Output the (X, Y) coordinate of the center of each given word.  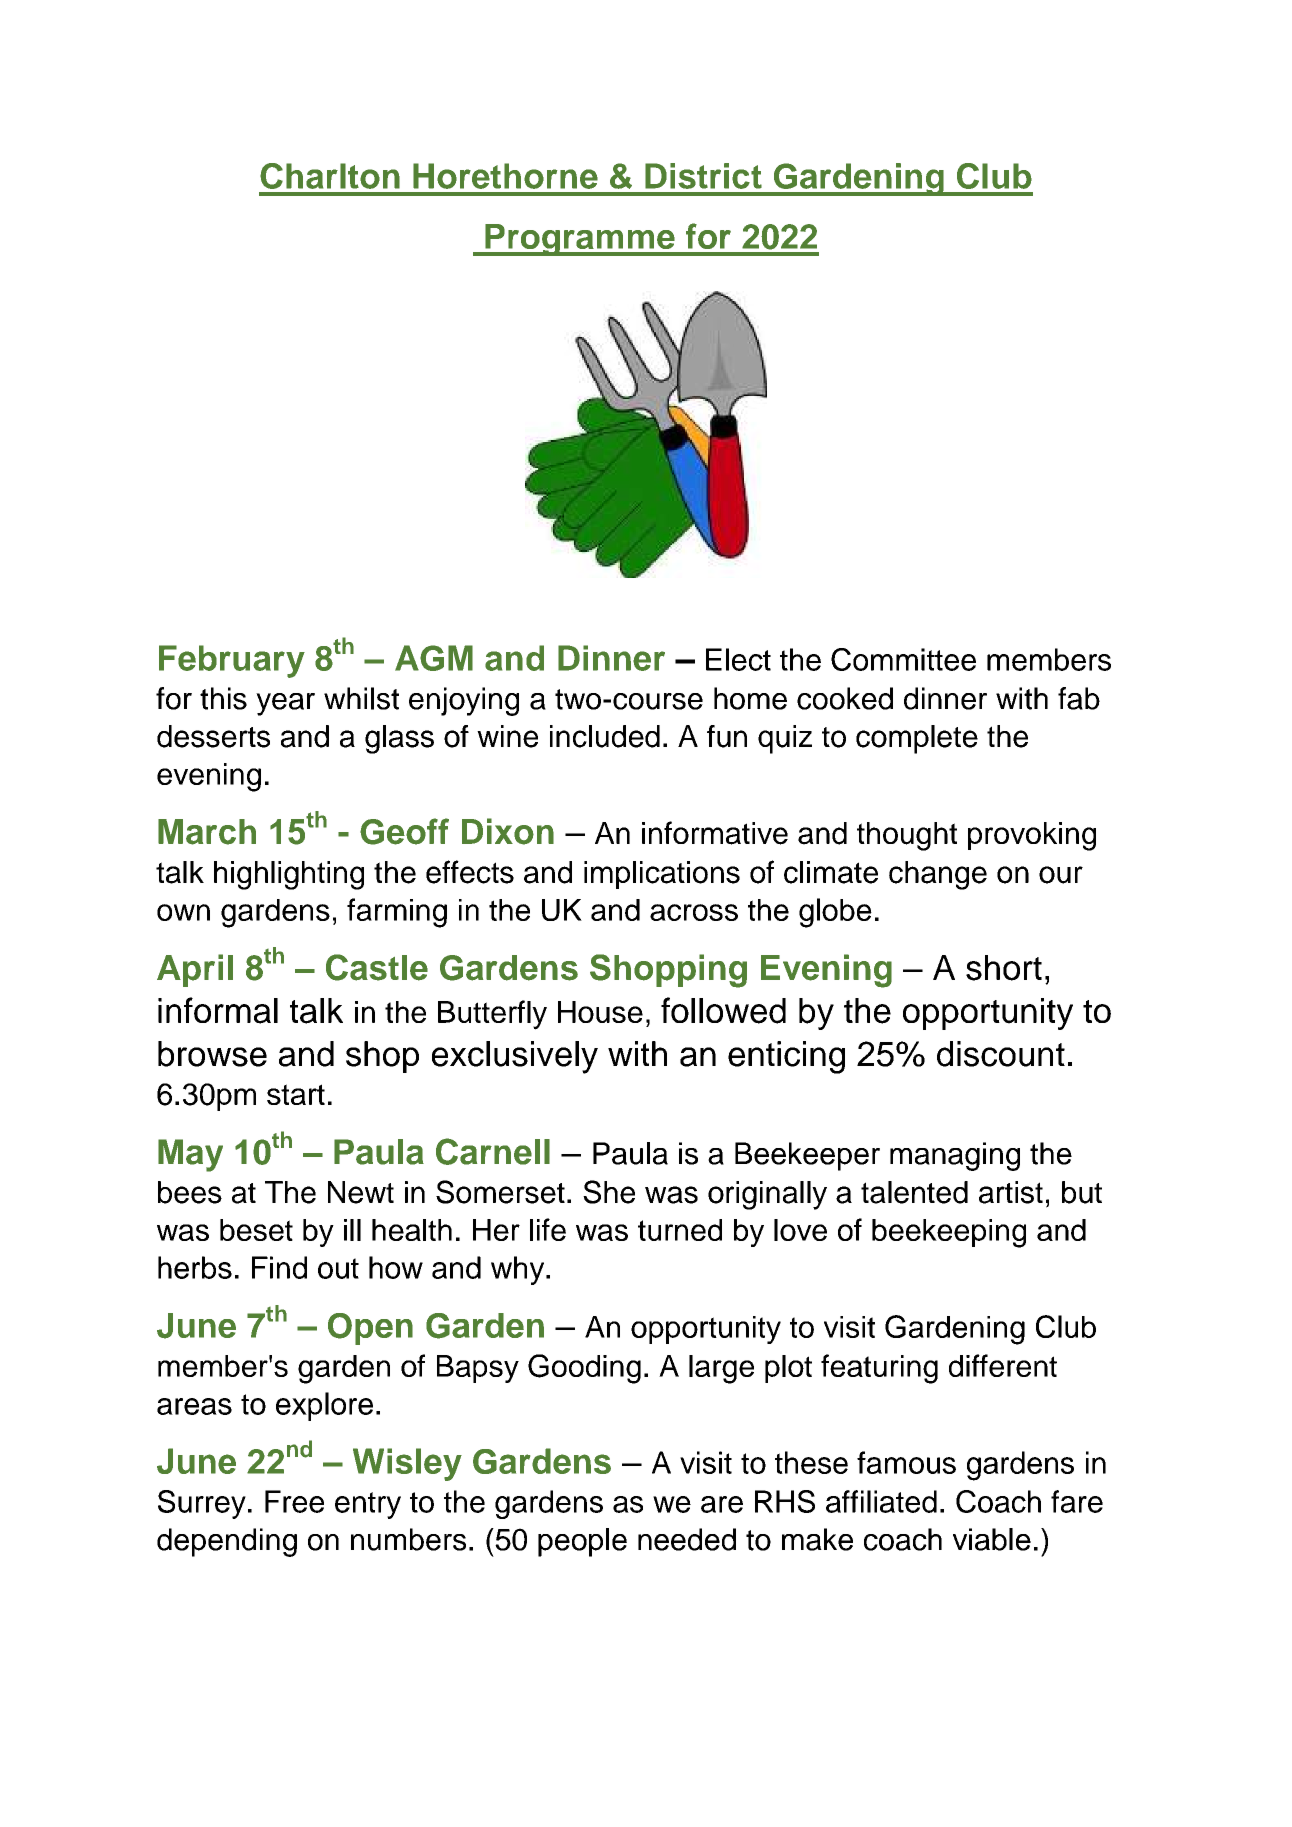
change (938, 875)
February (232, 661)
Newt (361, 1192)
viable (992, 1539)
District (703, 176)
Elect (738, 659)
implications (662, 875)
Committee (903, 659)
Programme (580, 240)
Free (294, 1501)
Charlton (330, 176)
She (609, 1192)
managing (955, 1156)
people (582, 1542)
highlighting (289, 875)
